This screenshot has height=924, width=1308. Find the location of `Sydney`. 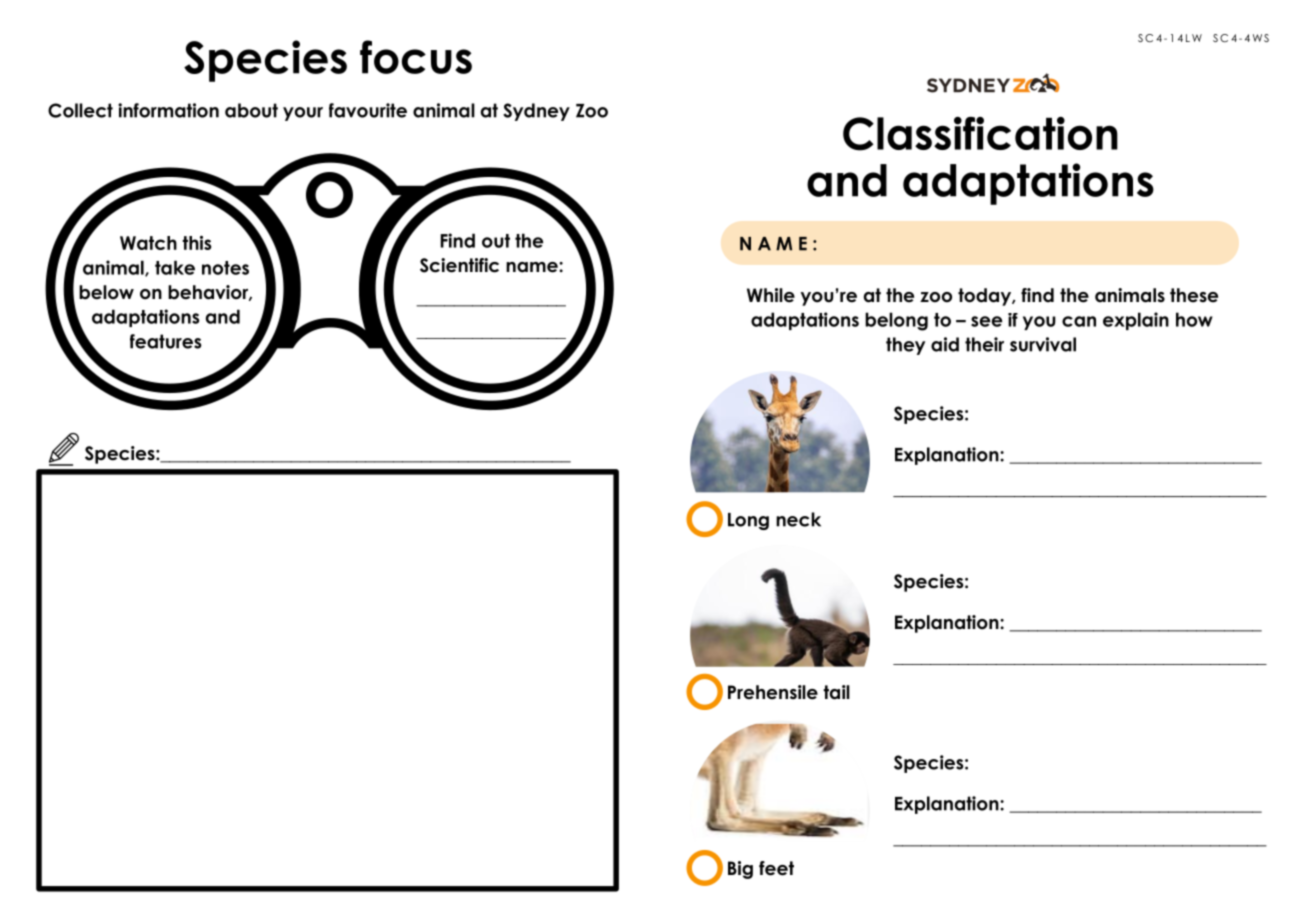

Sydney is located at coordinates (536, 112).
